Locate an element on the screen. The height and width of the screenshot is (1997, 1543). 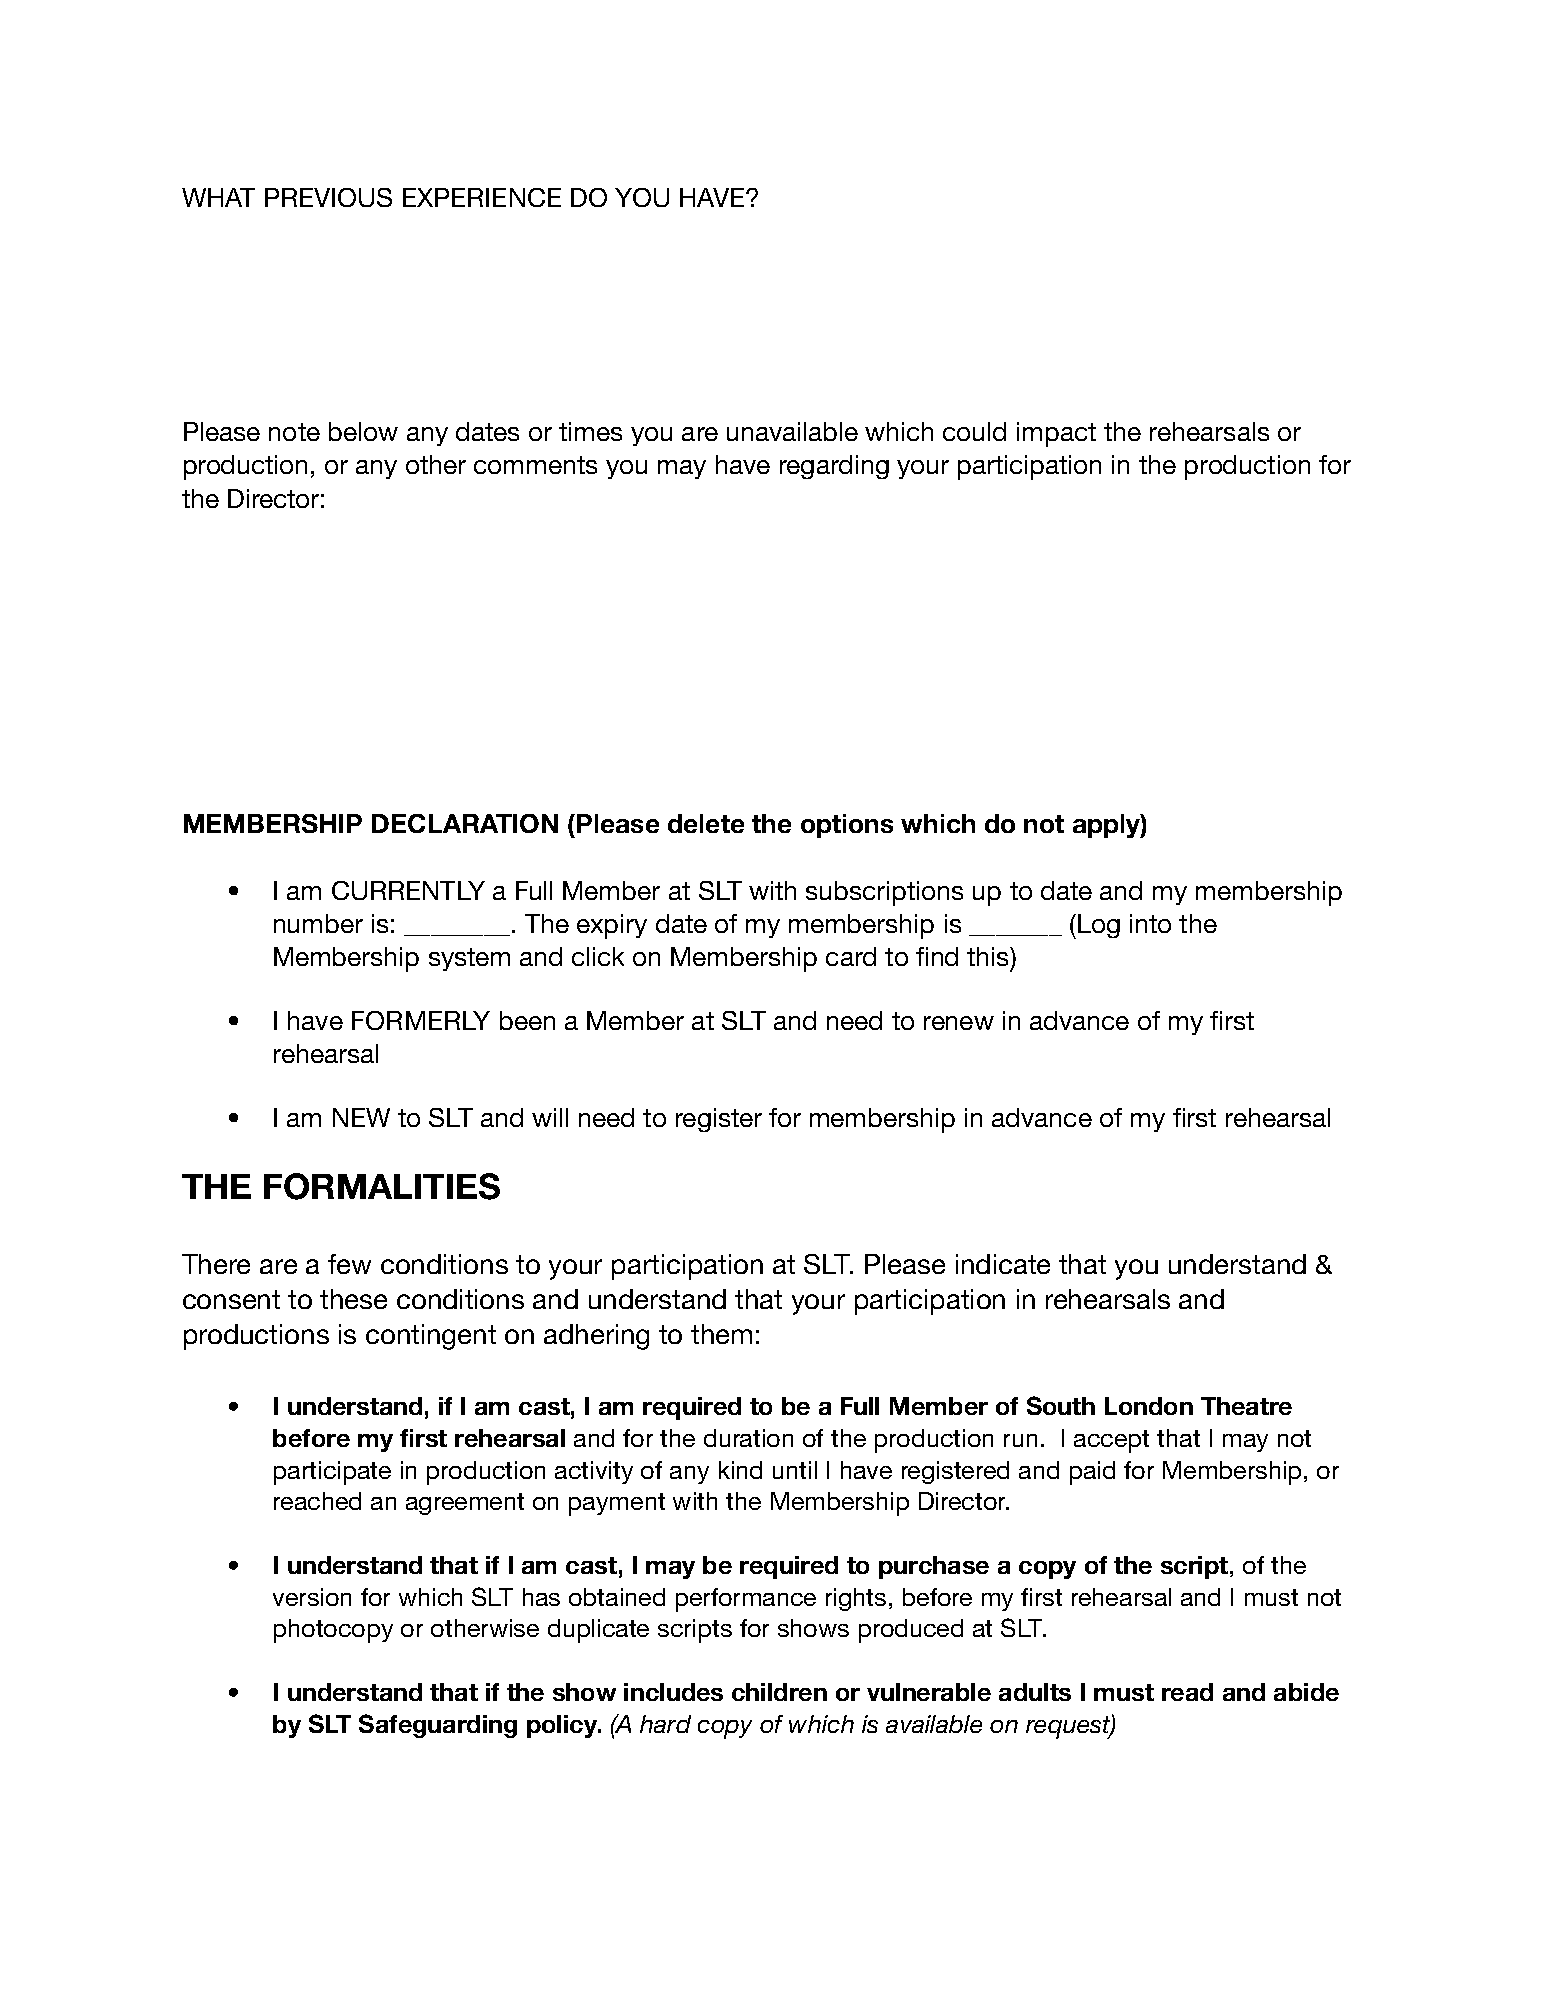
card is located at coordinates (851, 956).
